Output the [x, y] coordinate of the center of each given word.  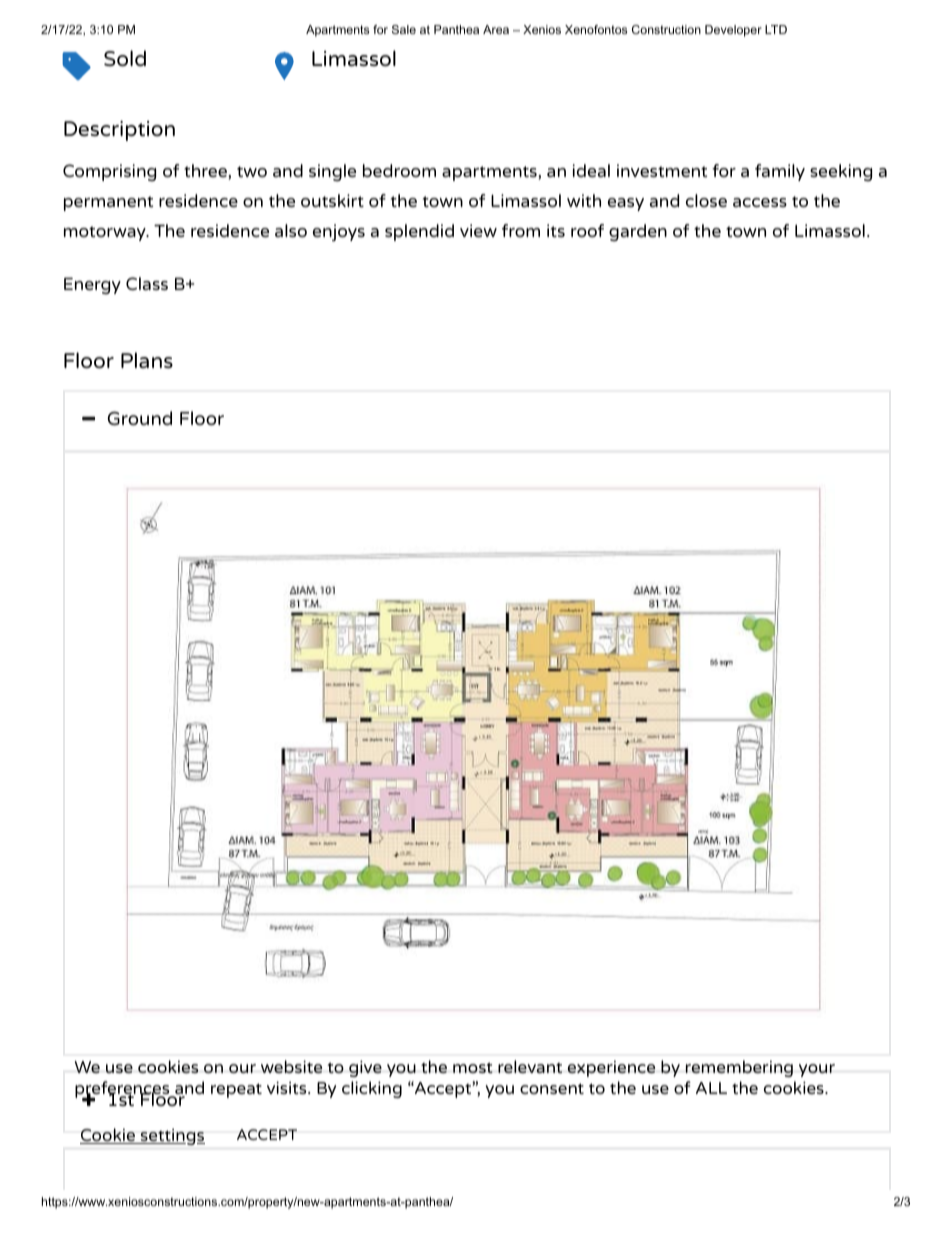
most [473, 1067]
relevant [530, 1066]
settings [172, 1137]
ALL [711, 1088]
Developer [733, 31]
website [291, 1066]
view [478, 230]
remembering [739, 1068]
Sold [125, 58]
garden [638, 232]
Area [496, 29]
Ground [139, 418]
